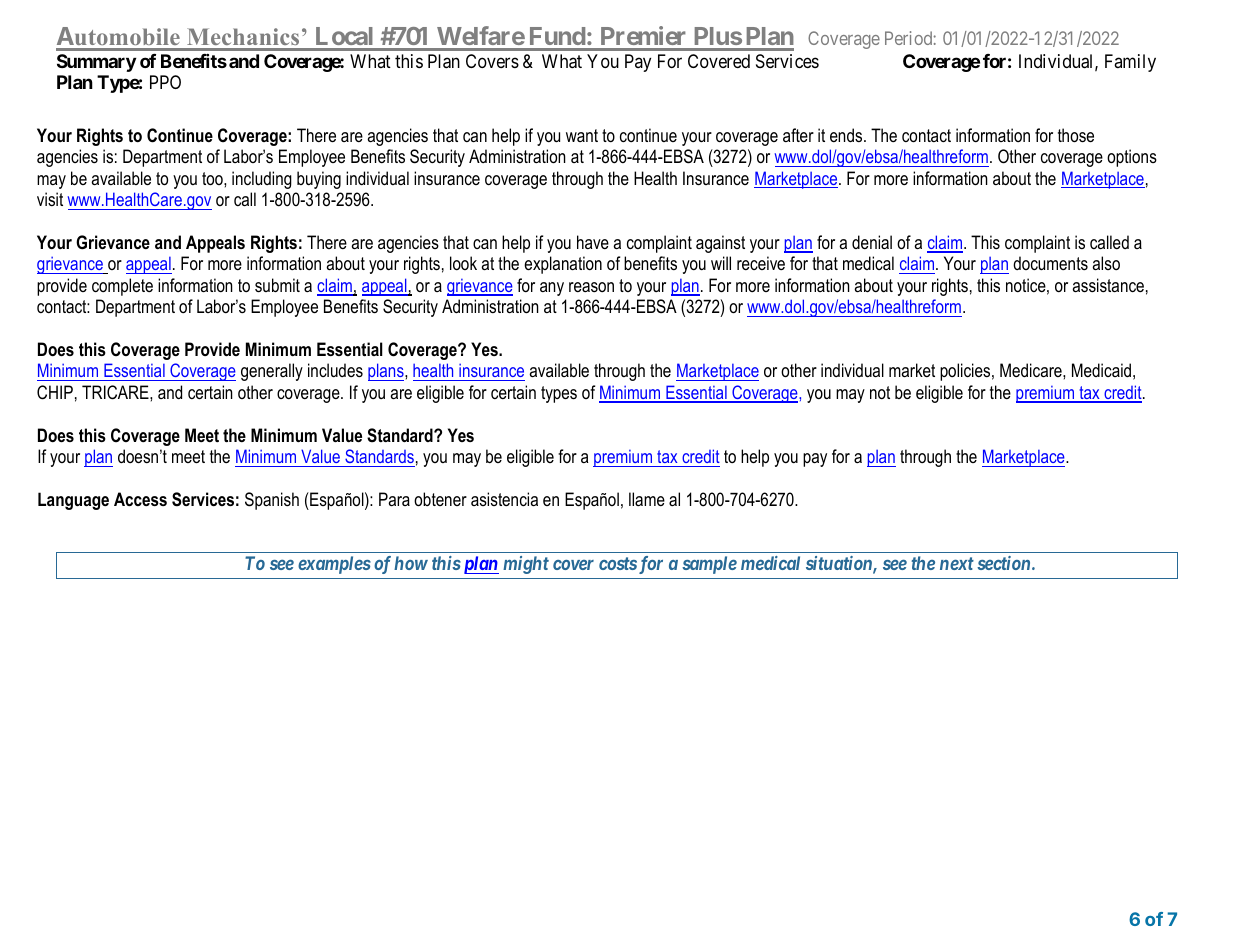 The image size is (1233, 952). What do you see at coordinates (526, 565) in the document?
I see `might` at bounding box center [526, 565].
